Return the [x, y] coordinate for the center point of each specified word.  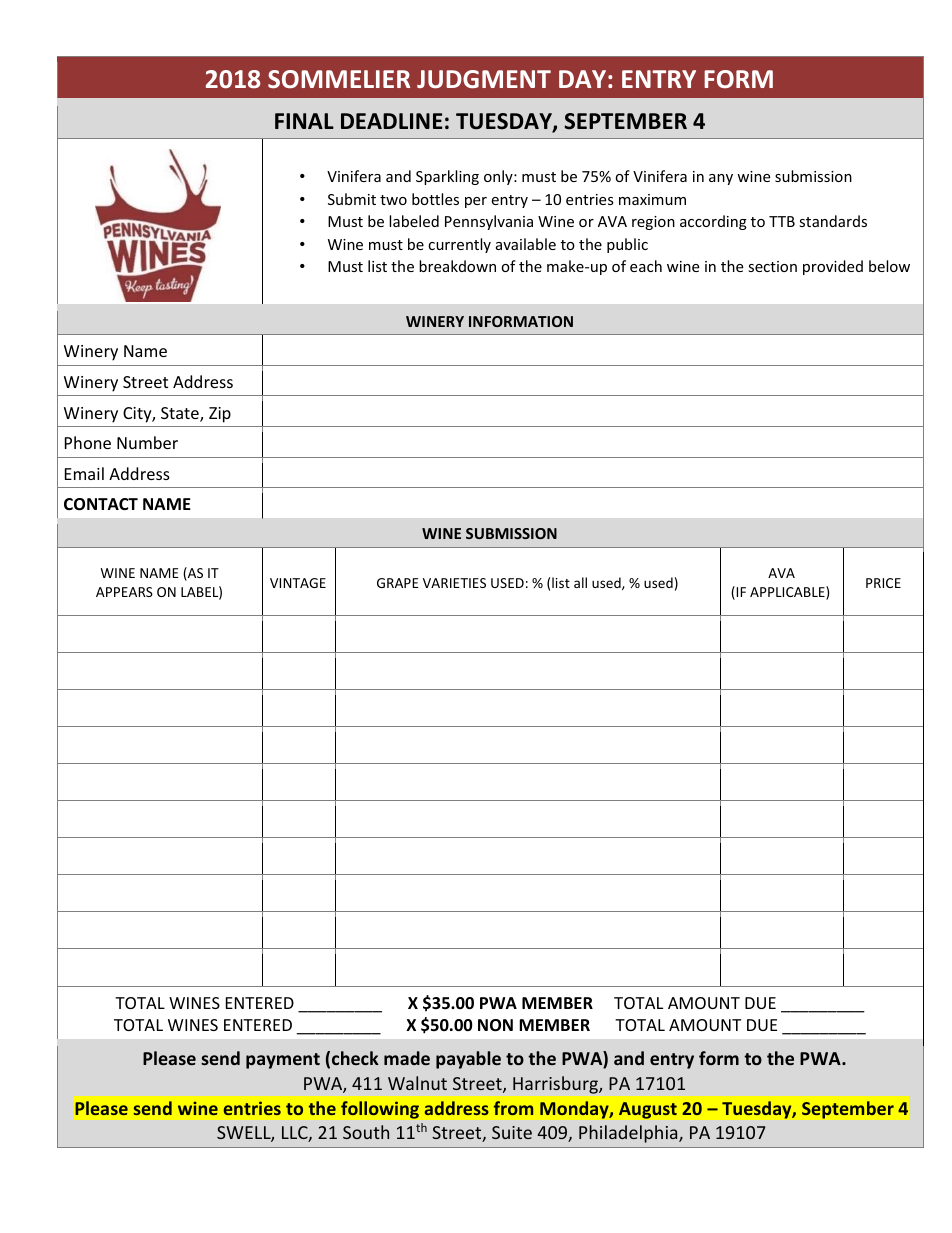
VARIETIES [454, 583]
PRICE [883, 583]
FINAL [304, 121]
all [580, 582]
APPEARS [124, 592]
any [721, 179]
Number [147, 442]
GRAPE [398, 583]
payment [283, 1061]
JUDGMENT [484, 79]
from [513, 1108]
